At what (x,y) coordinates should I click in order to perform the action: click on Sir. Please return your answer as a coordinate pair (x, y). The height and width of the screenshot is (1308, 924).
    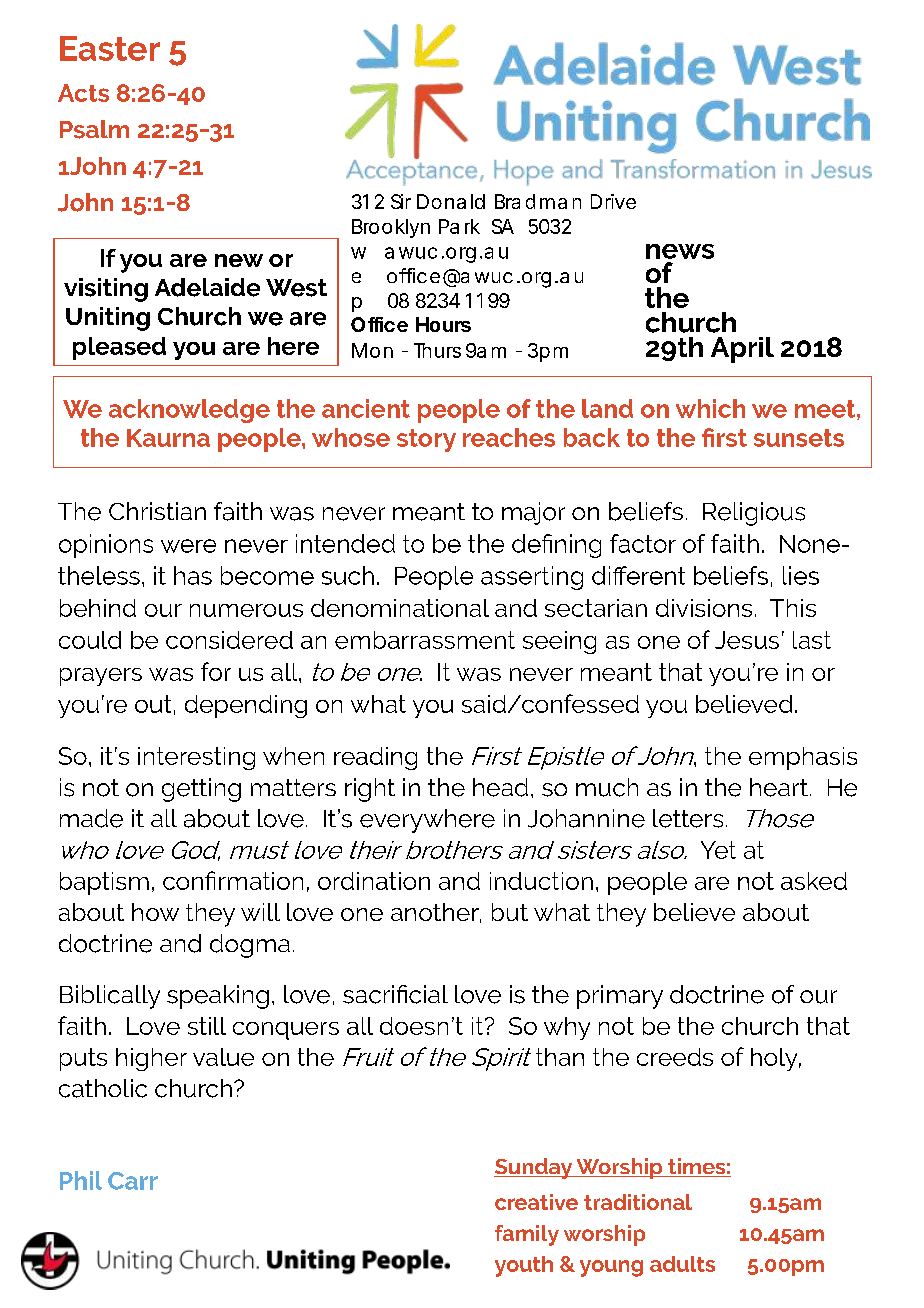
    Looking at the image, I should click on (401, 201).
